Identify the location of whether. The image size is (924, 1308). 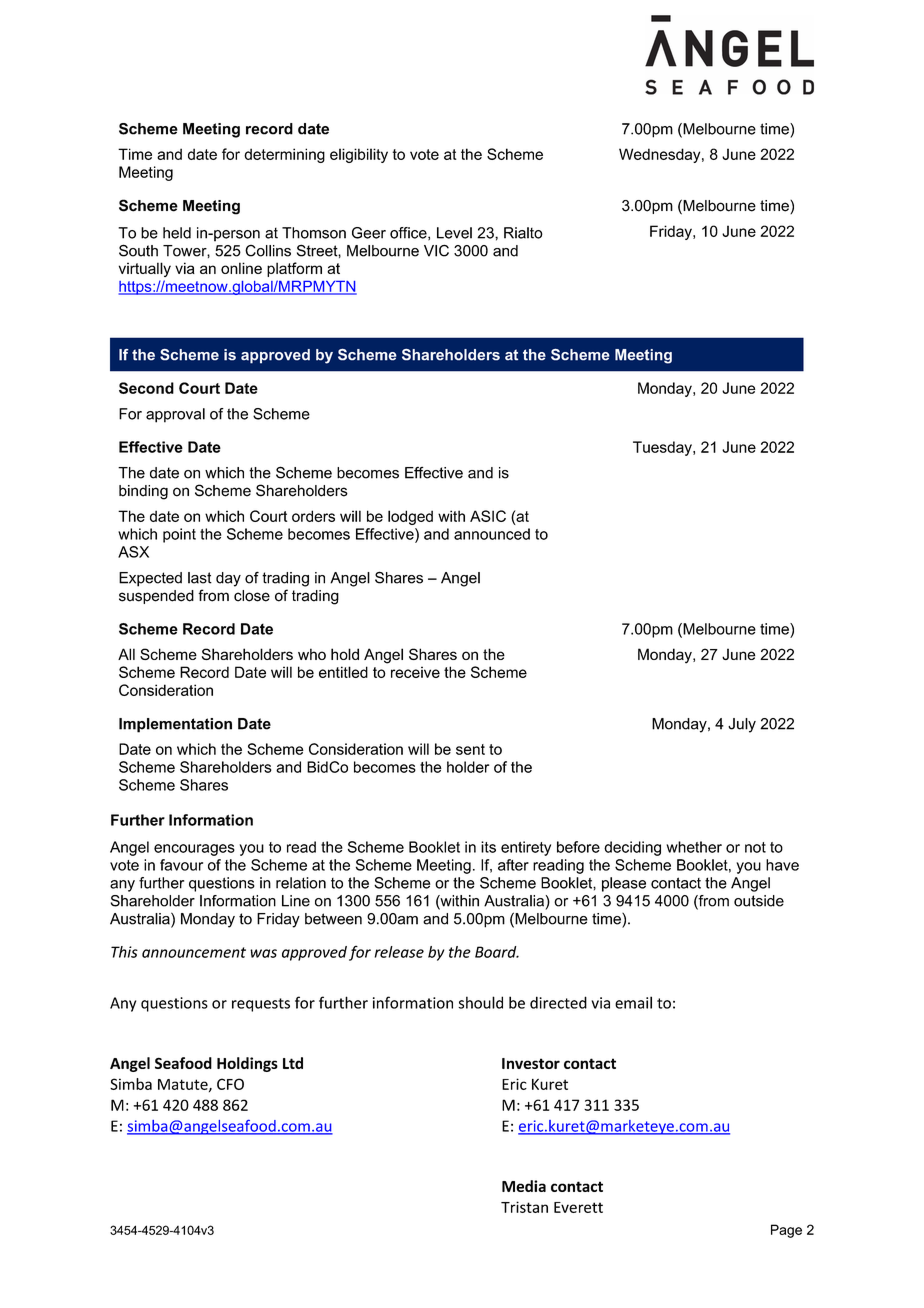
(694, 847).
